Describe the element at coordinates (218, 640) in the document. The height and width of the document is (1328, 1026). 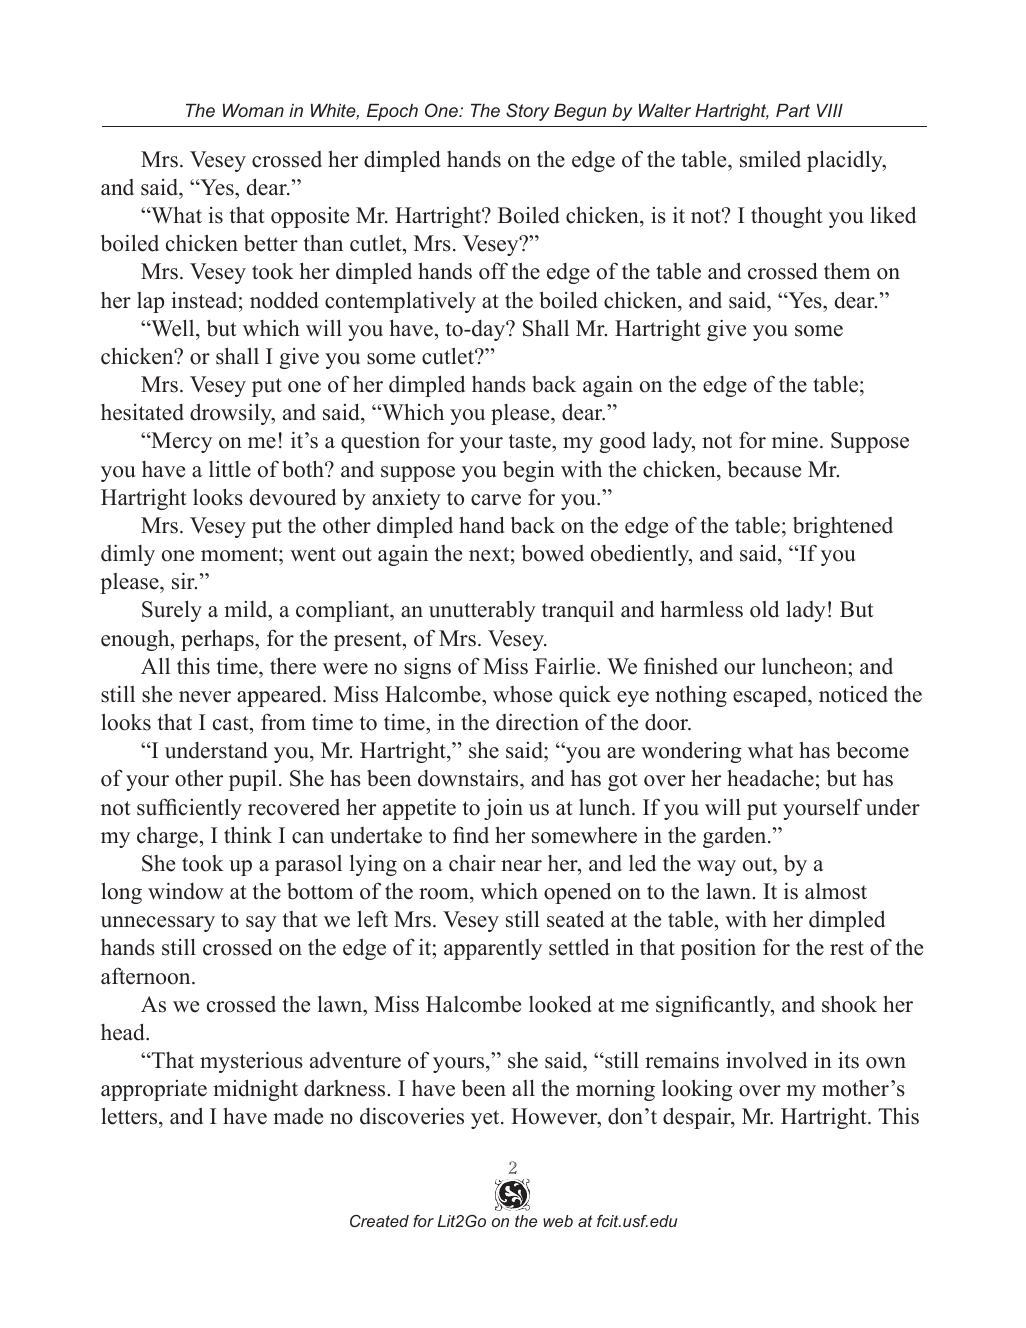
I see `perhaps` at that location.
